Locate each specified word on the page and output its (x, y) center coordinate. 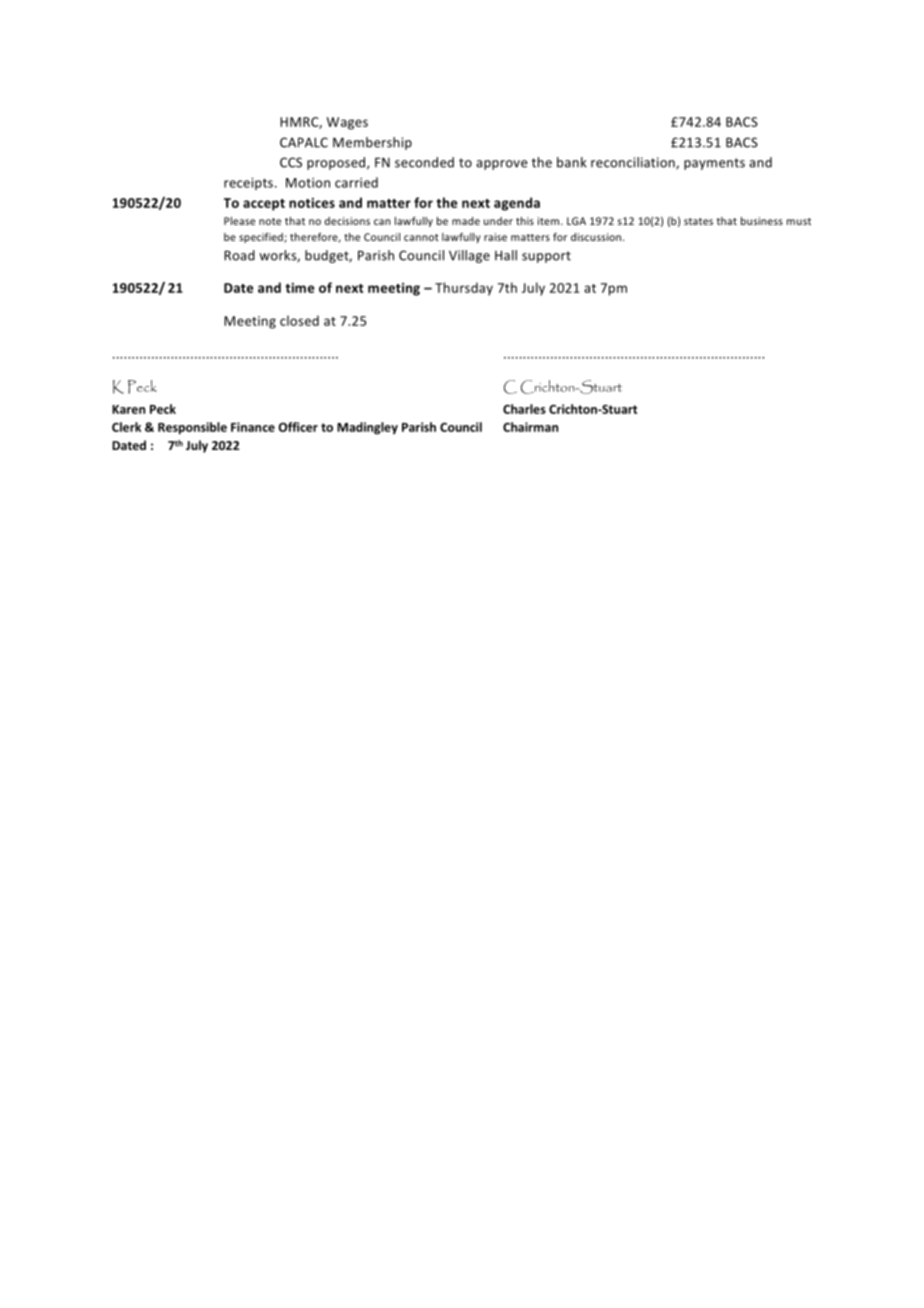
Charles (524, 409)
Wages (347, 123)
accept (264, 205)
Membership (372, 143)
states (698, 221)
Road (239, 255)
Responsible (192, 428)
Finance (253, 427)
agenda (517, 204)
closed (299, 320)
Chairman (530, 427)
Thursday (464, 289)
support (546, 257)
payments (714, 164)
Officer (298, 427)
